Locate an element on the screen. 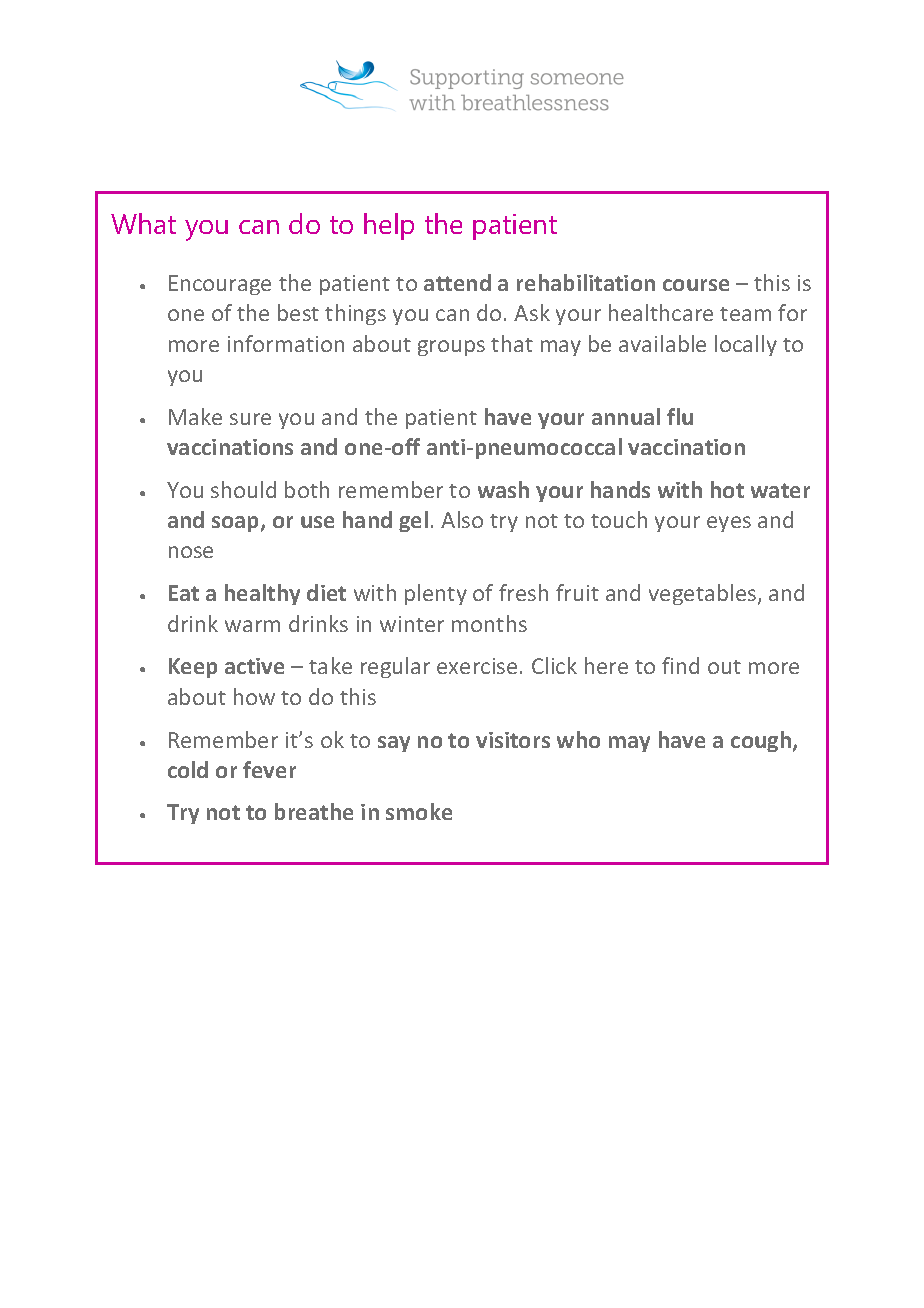 This screenshot has width=924, height=1308. should is located at coordinates (243, 489).
